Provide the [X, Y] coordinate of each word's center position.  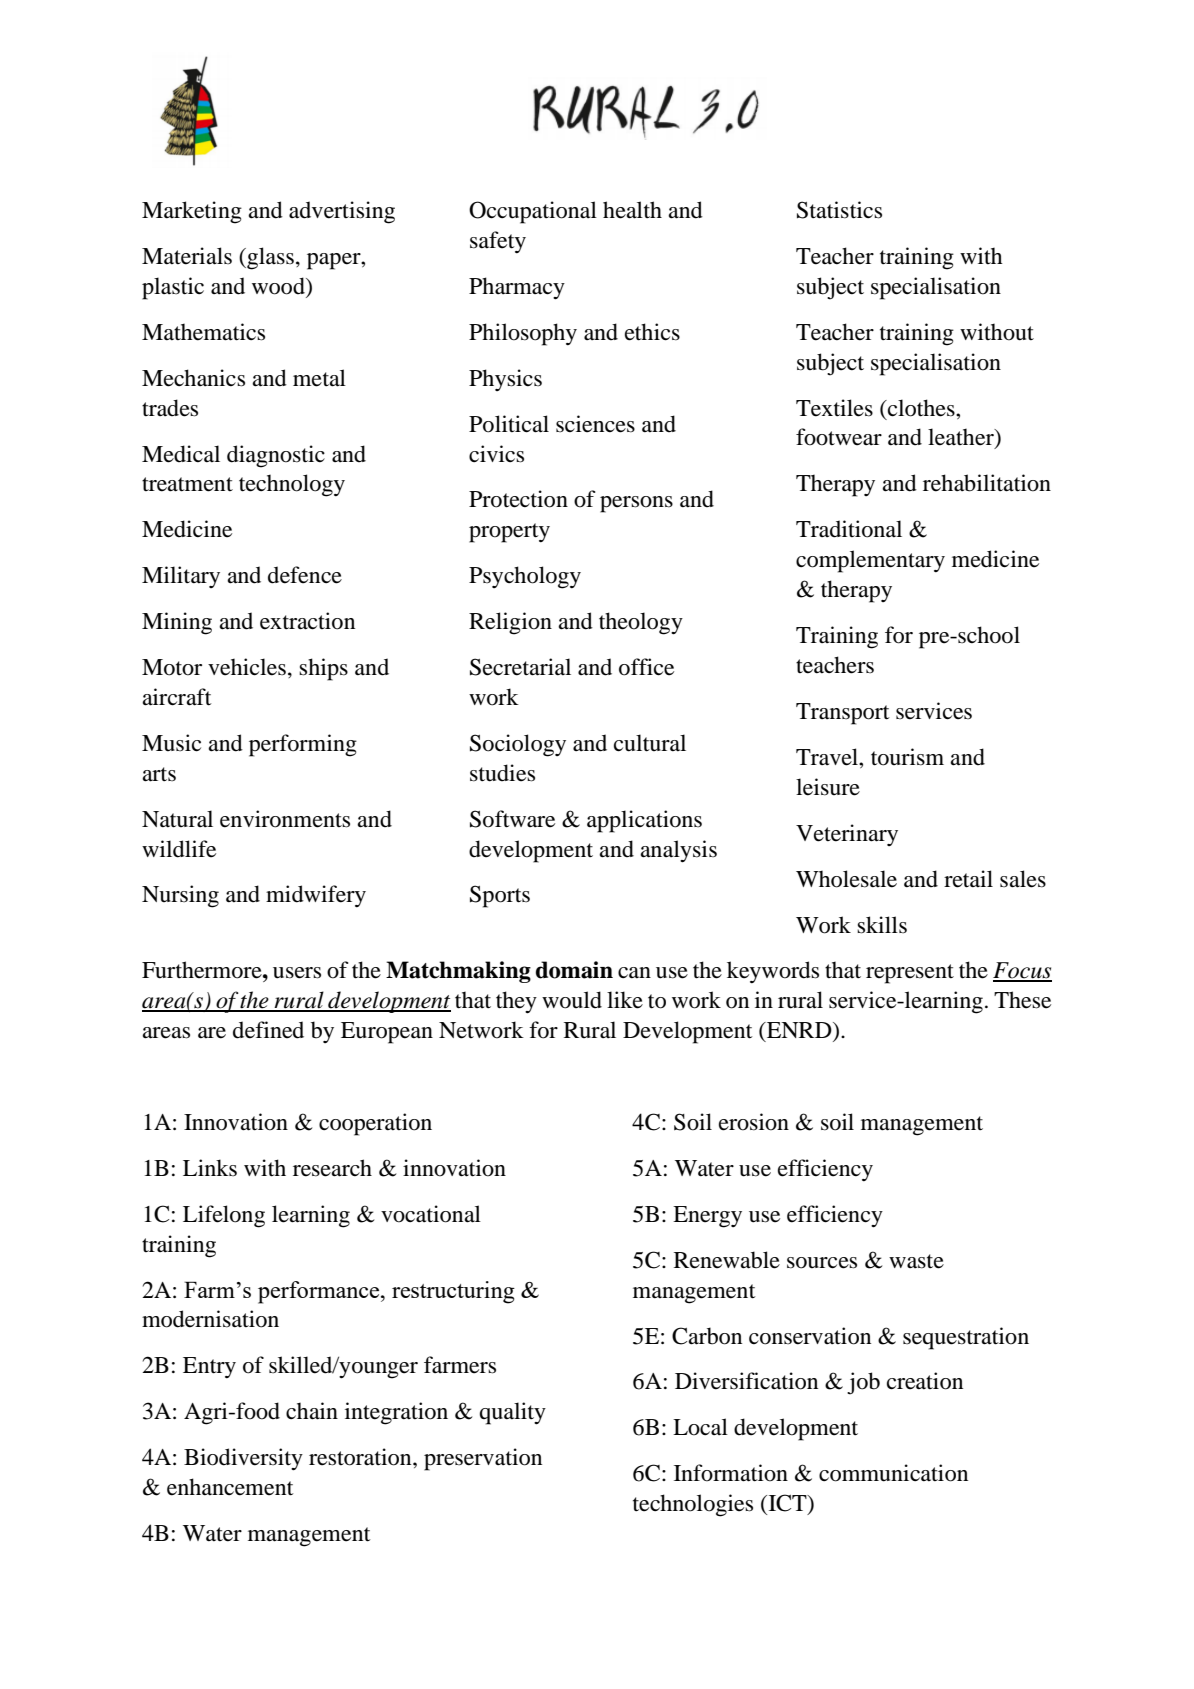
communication [893, 1473]
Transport [843, 714]
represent [910, 974]
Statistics [839, 210]
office [646, 667]
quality [513, 1413]
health [632, 210]
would [572, 1000]
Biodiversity [243, 1459]
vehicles [247, 667]
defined [268, 1030]
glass [269, 258]
